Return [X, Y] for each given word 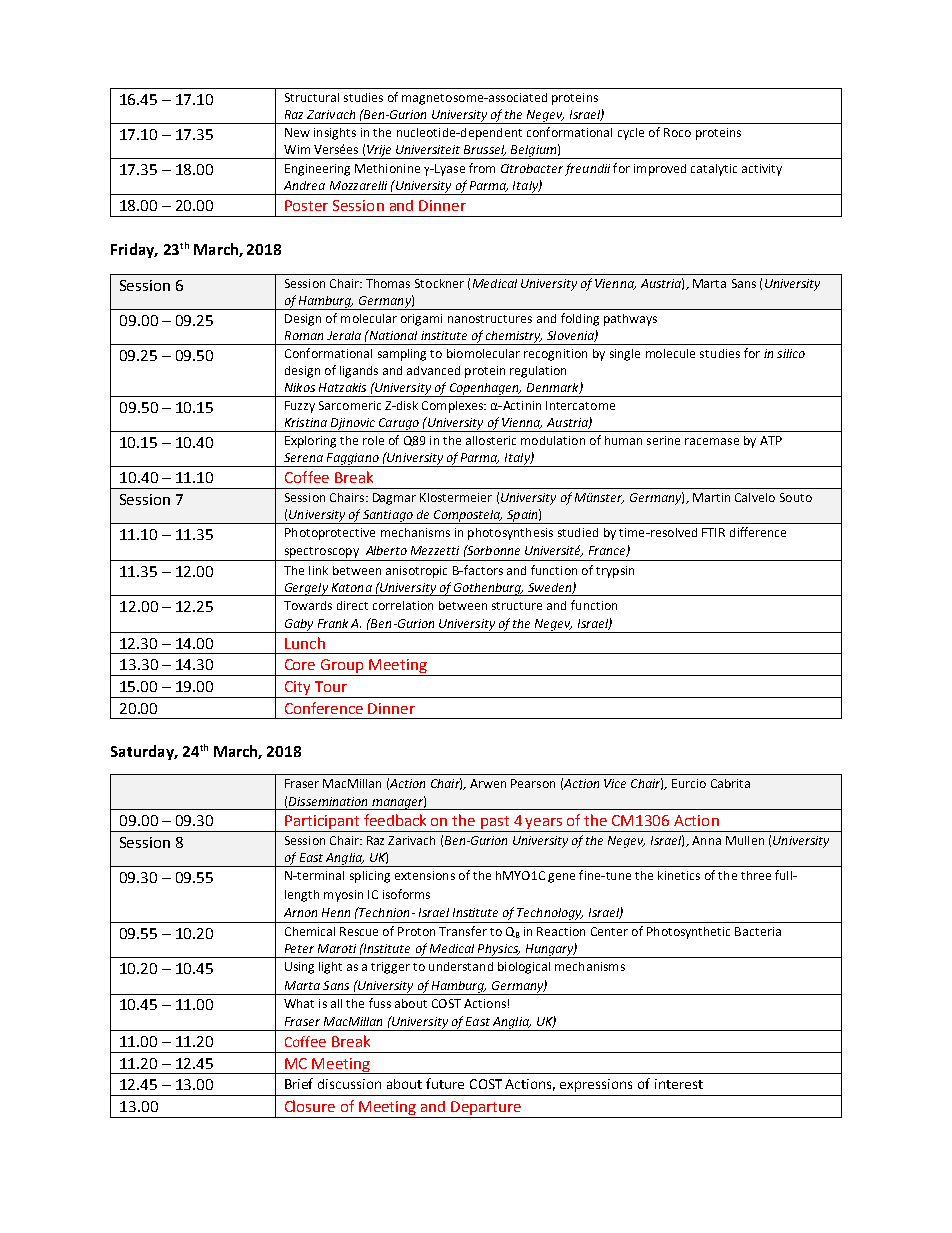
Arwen [488, 783]
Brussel [485, 150]
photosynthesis [510, 534]
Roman [304, 335]
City [297, 689]
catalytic [714, 170]
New [297, 132]
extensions [425, 875]
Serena [303, 457]
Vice [615, 783]
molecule [670, 353]
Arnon [300, 912]
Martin [711, 497]
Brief [299, 1083]
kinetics [679, 875]
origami [421, 320]
